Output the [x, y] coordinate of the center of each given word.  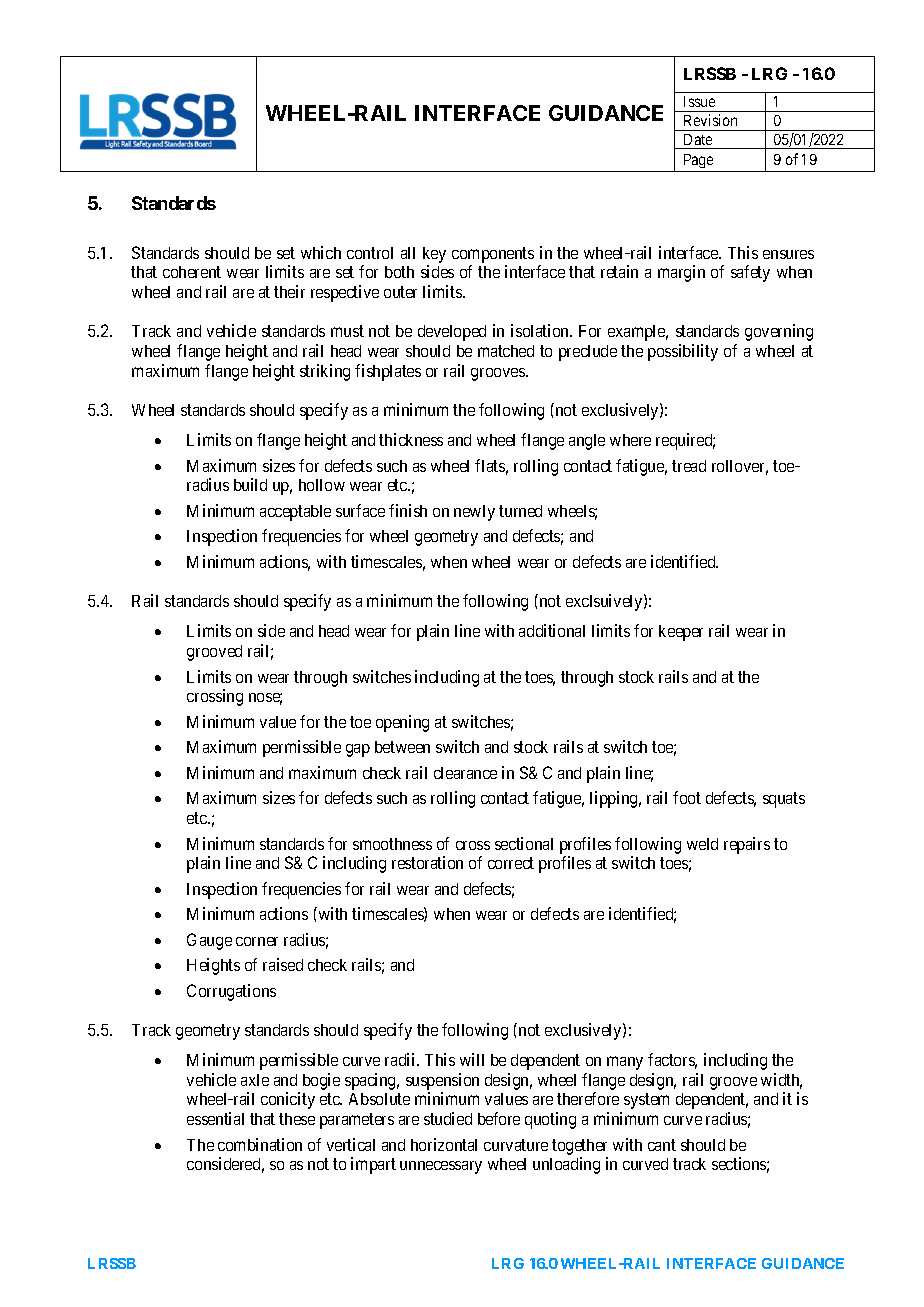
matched [506, 351]
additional [552, 630]
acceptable [295, 513]
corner [257, 941]
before [499, 1118]
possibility [683, 352]
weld [702, 844]
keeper [681, 633]
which [321, 252]
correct [511, 863]
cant [662, 1145]
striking [325, 372]
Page [698, 161]
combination [260, 1144]
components [493, 255]
